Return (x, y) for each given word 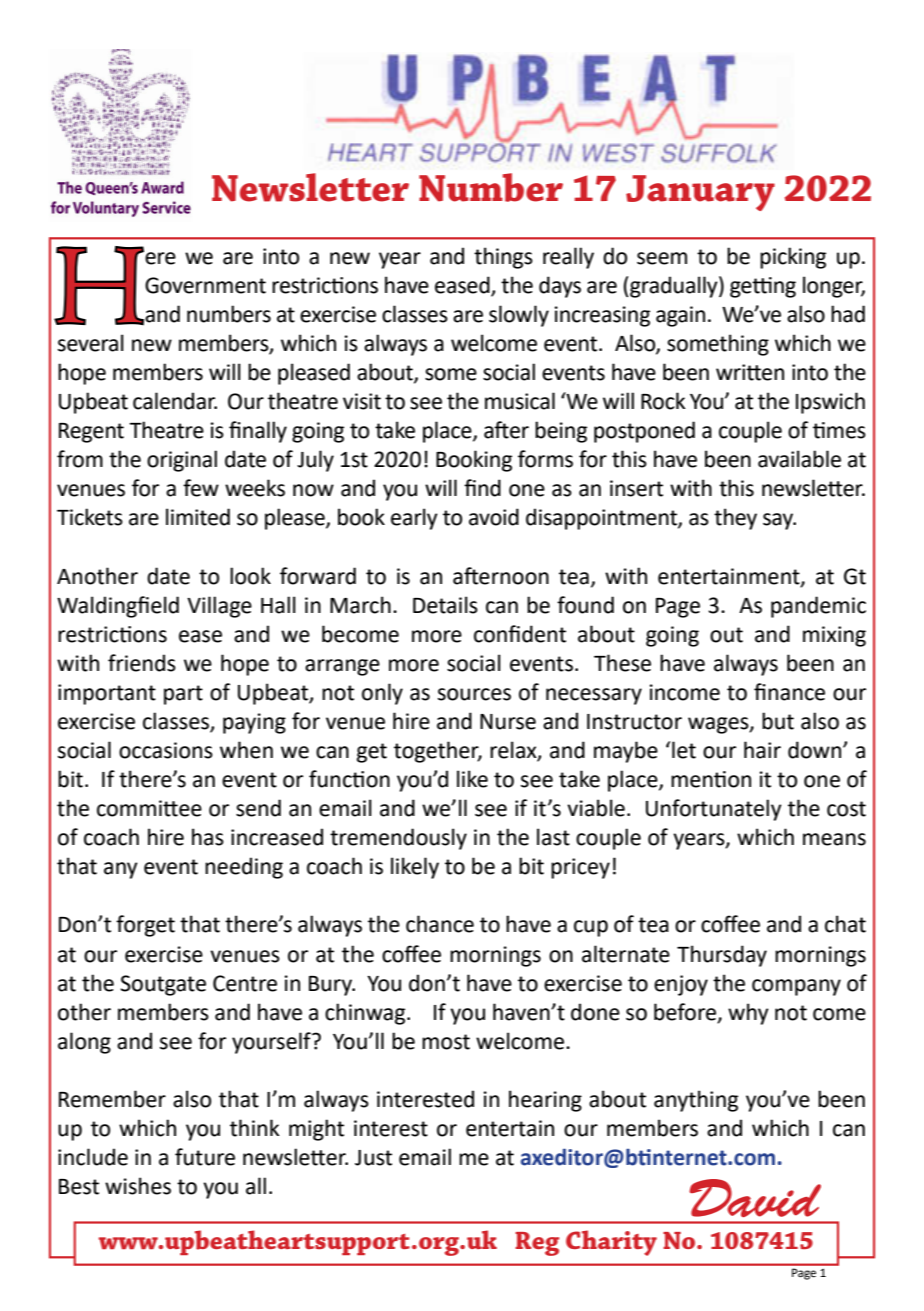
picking (793, 258)
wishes (138, 1186)
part (183, 695)
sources (474, 694)
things (503, 258)
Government (205, 285)
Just (373, 1158)
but (778, 721)
